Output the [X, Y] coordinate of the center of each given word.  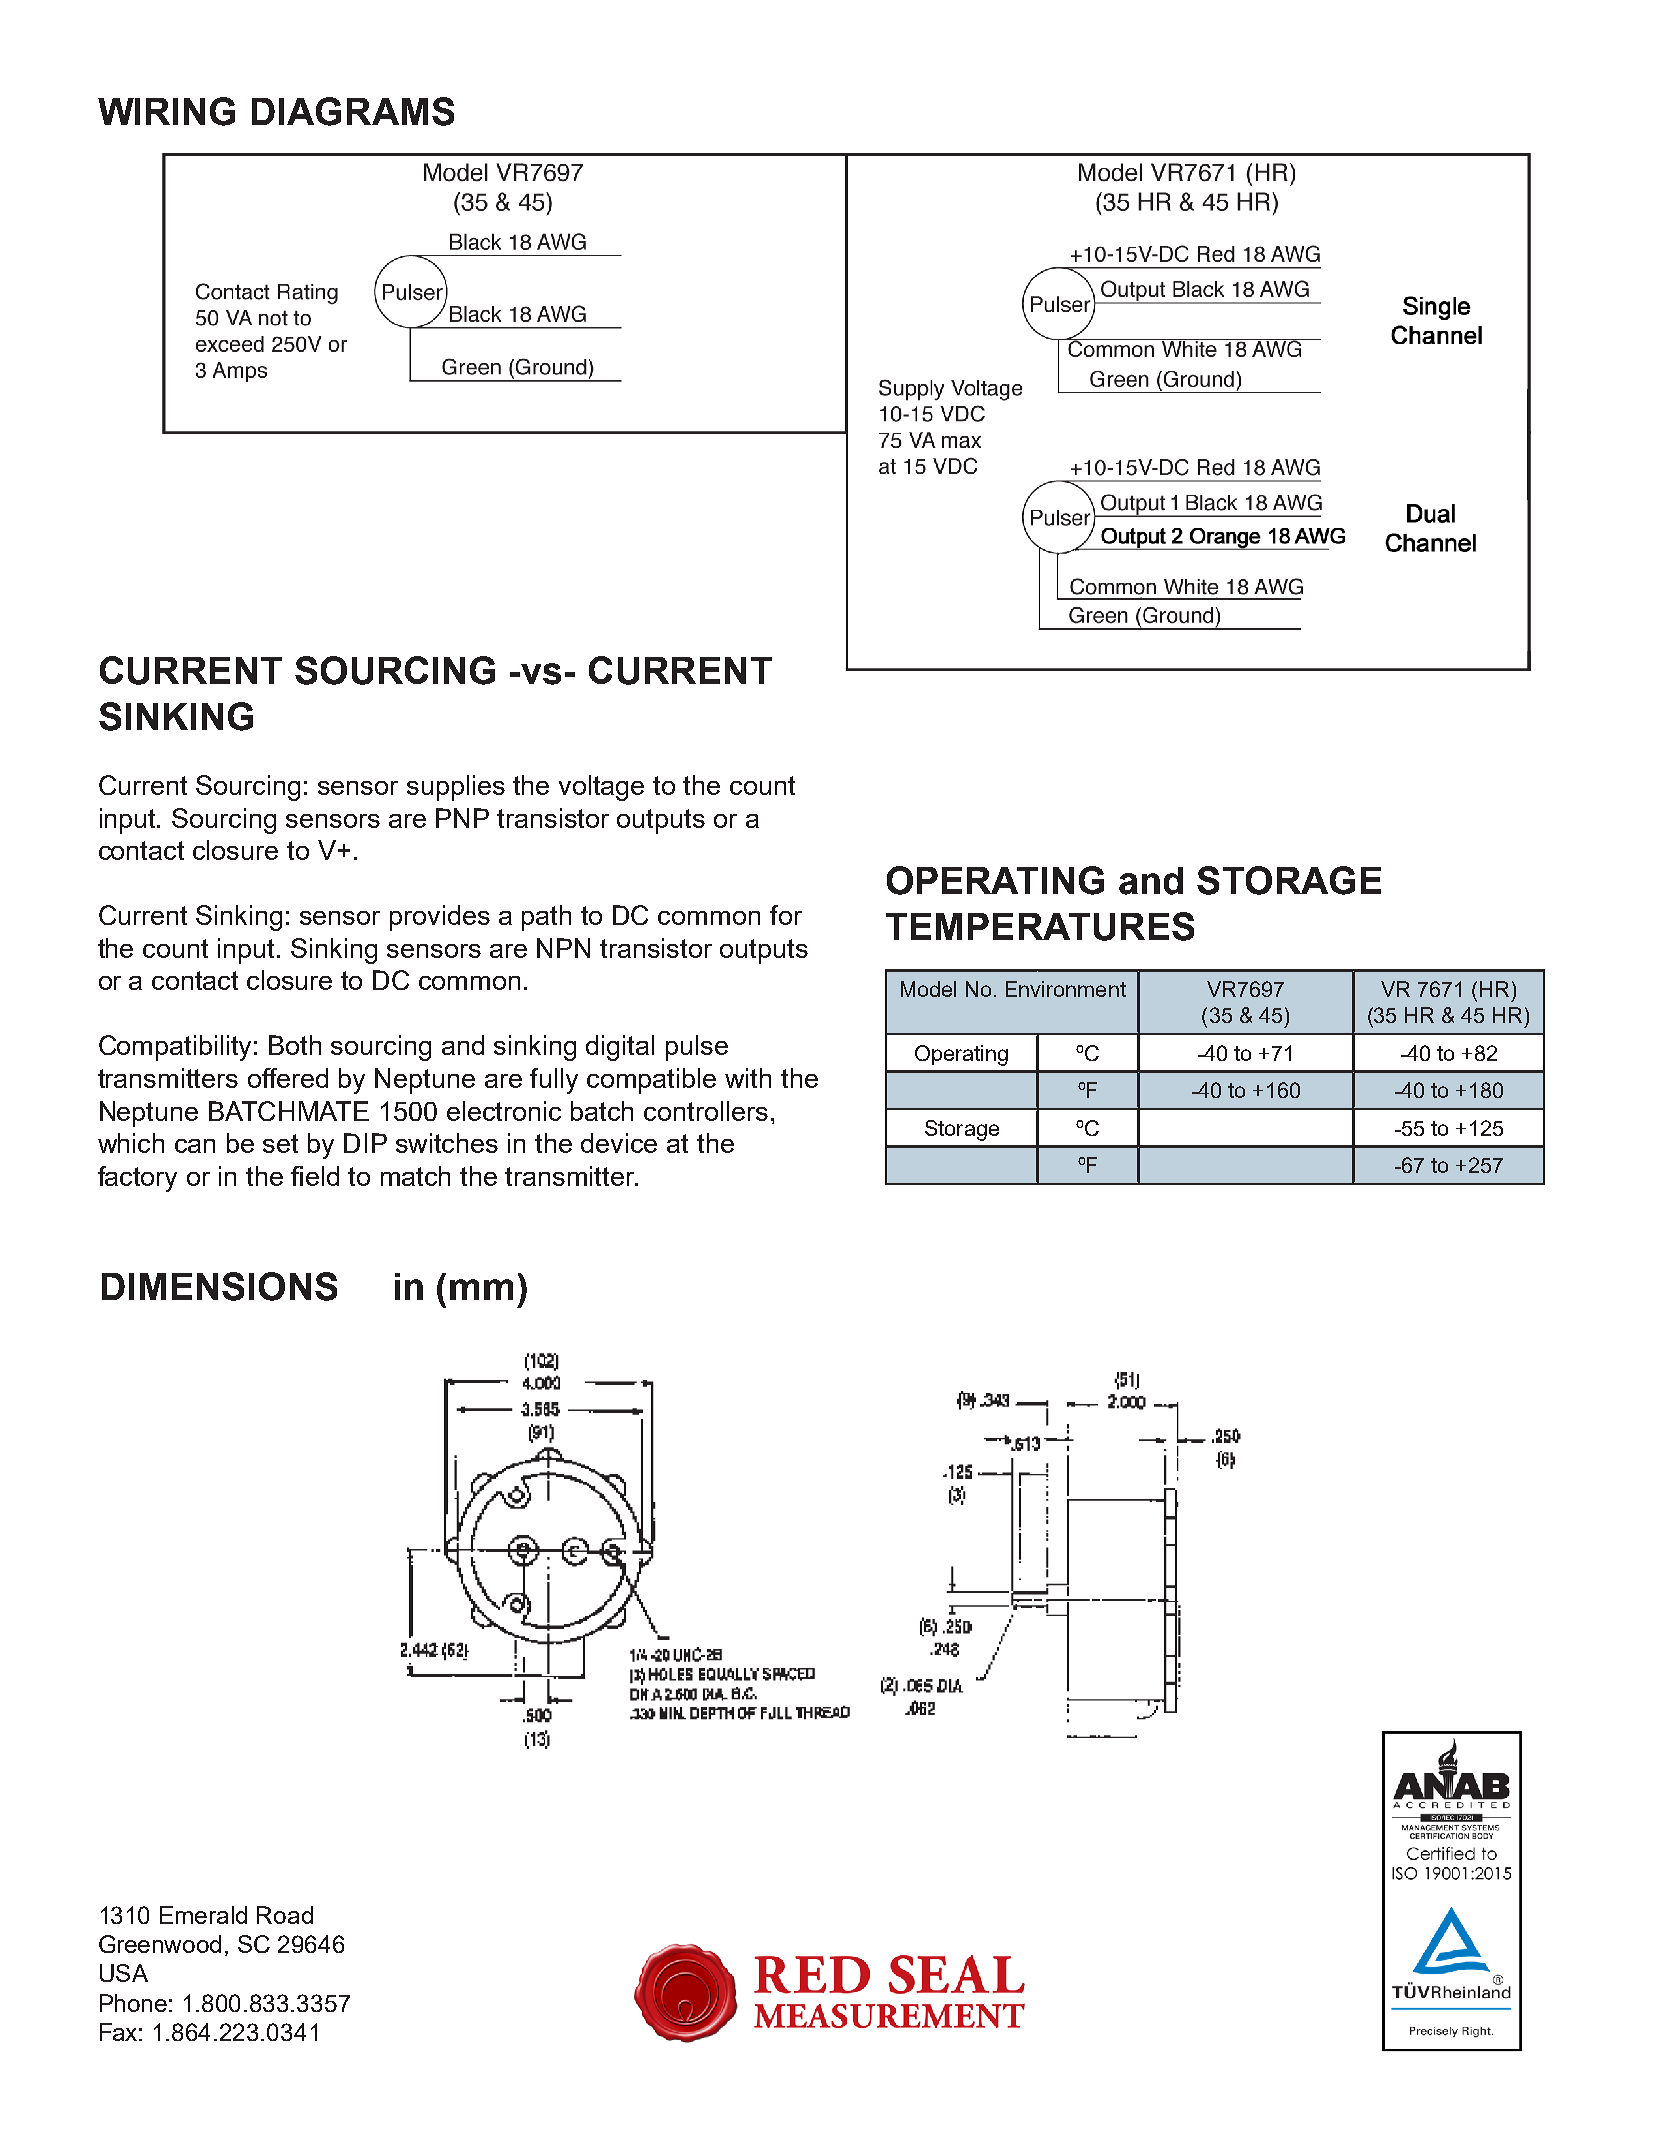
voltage [601, 788]
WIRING [166, 111]
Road [285, 1915]
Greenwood [160, 1944]
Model [928, 989]
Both [295, 1045]
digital [620, 1048]
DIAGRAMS [353, 111]
